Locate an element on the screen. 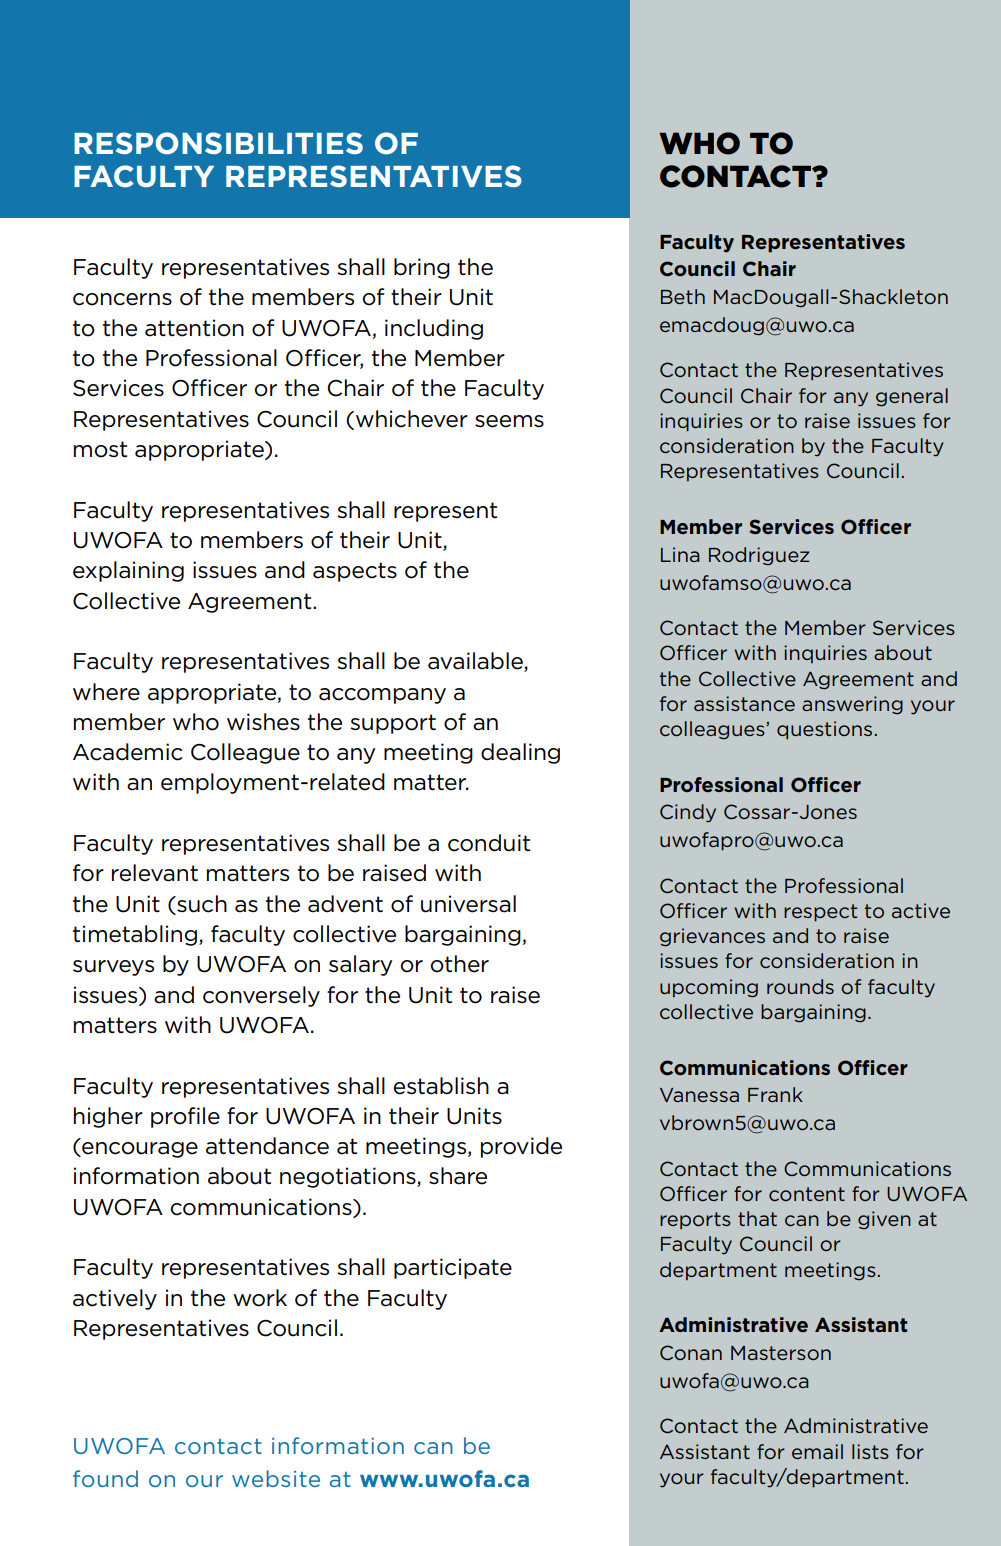 Image resolution: width=1001 pixels, height=1546 pixels. profile is located at coordinates (185, 1117).
